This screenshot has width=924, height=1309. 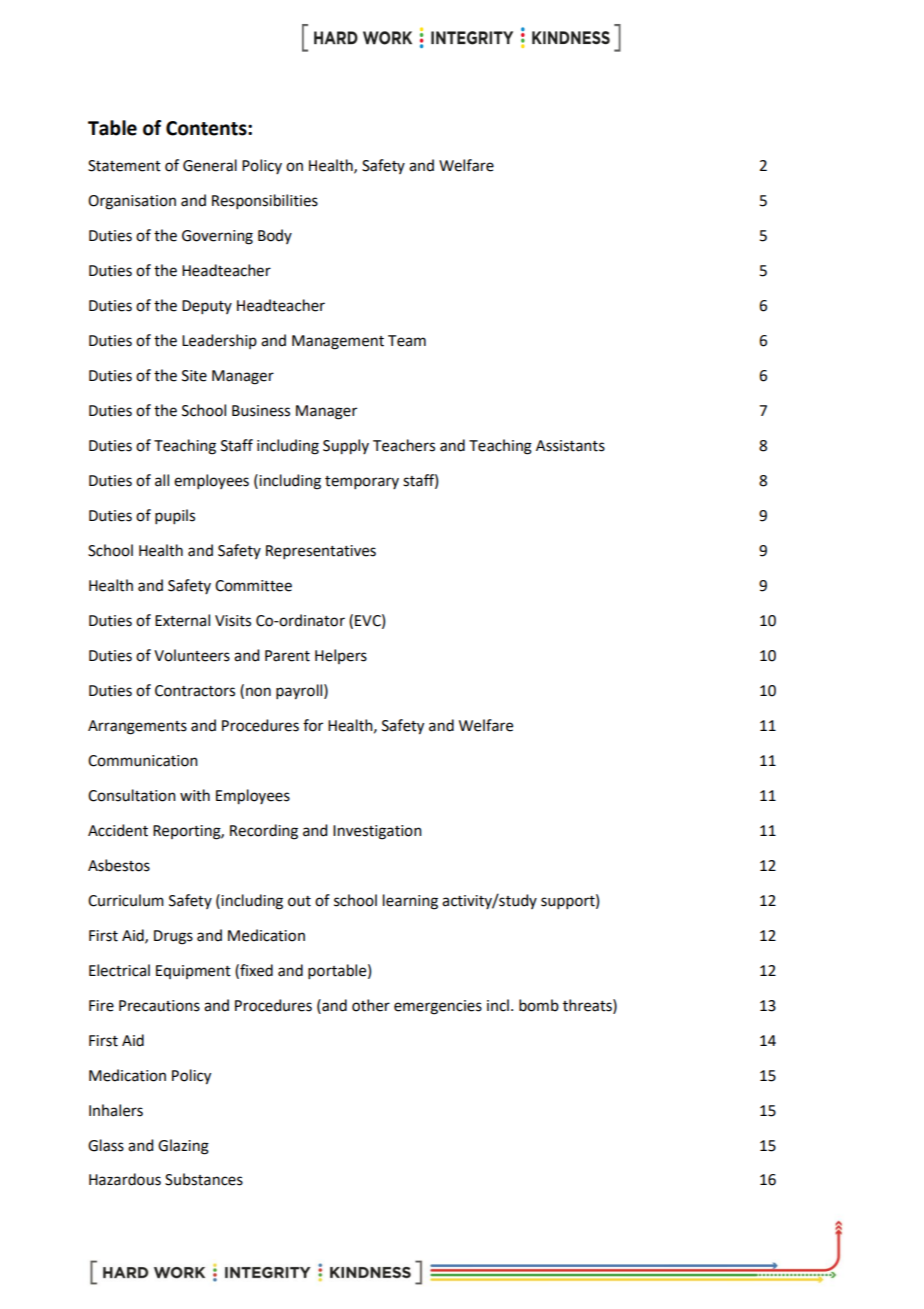 What do you see at coordinates (265, 201) in the screenshot?
I see `Responsibilities` at bounding box center [265, 201].
